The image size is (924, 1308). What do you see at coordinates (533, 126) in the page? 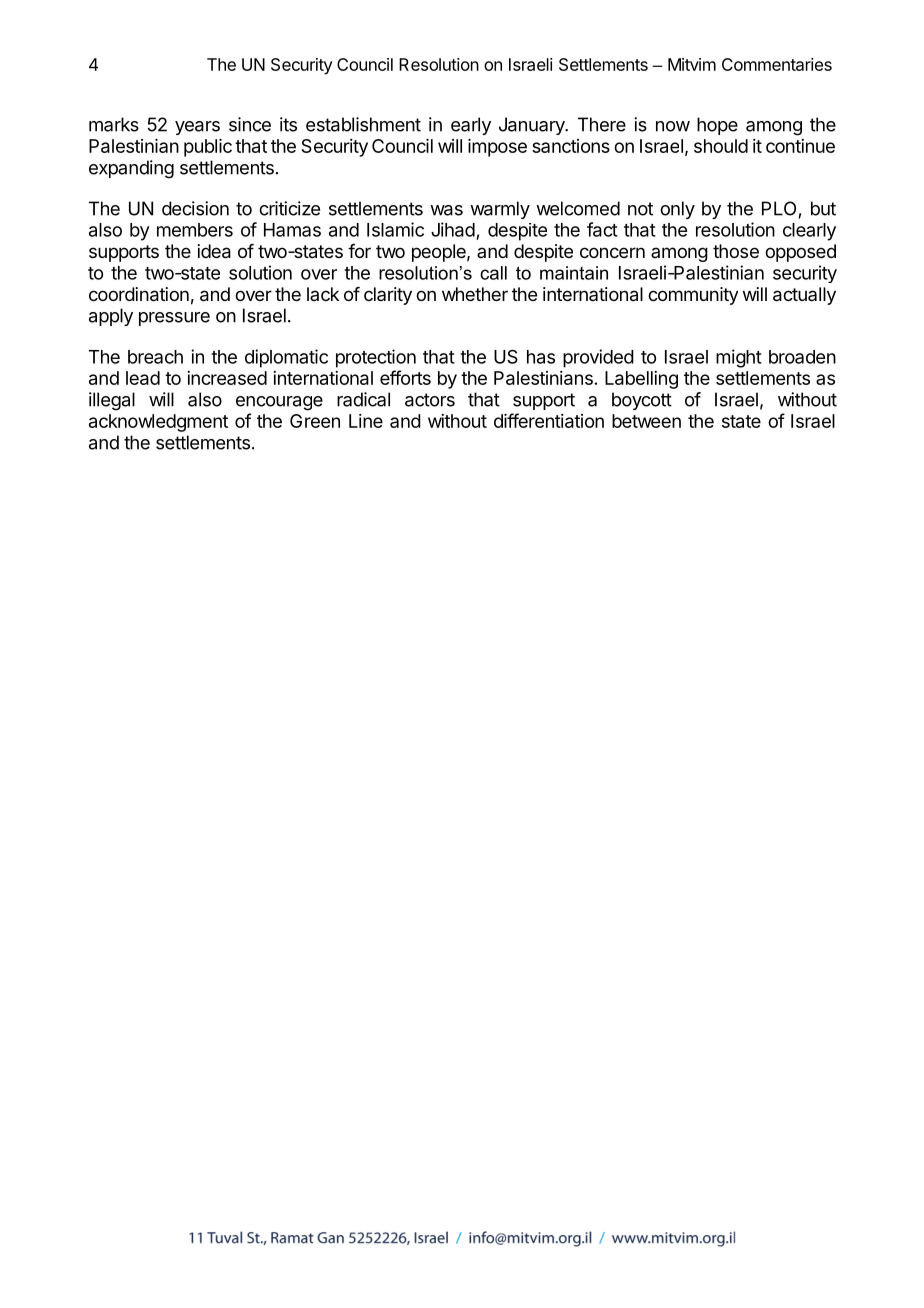
I see `January` at bounding box center [533, 126].
